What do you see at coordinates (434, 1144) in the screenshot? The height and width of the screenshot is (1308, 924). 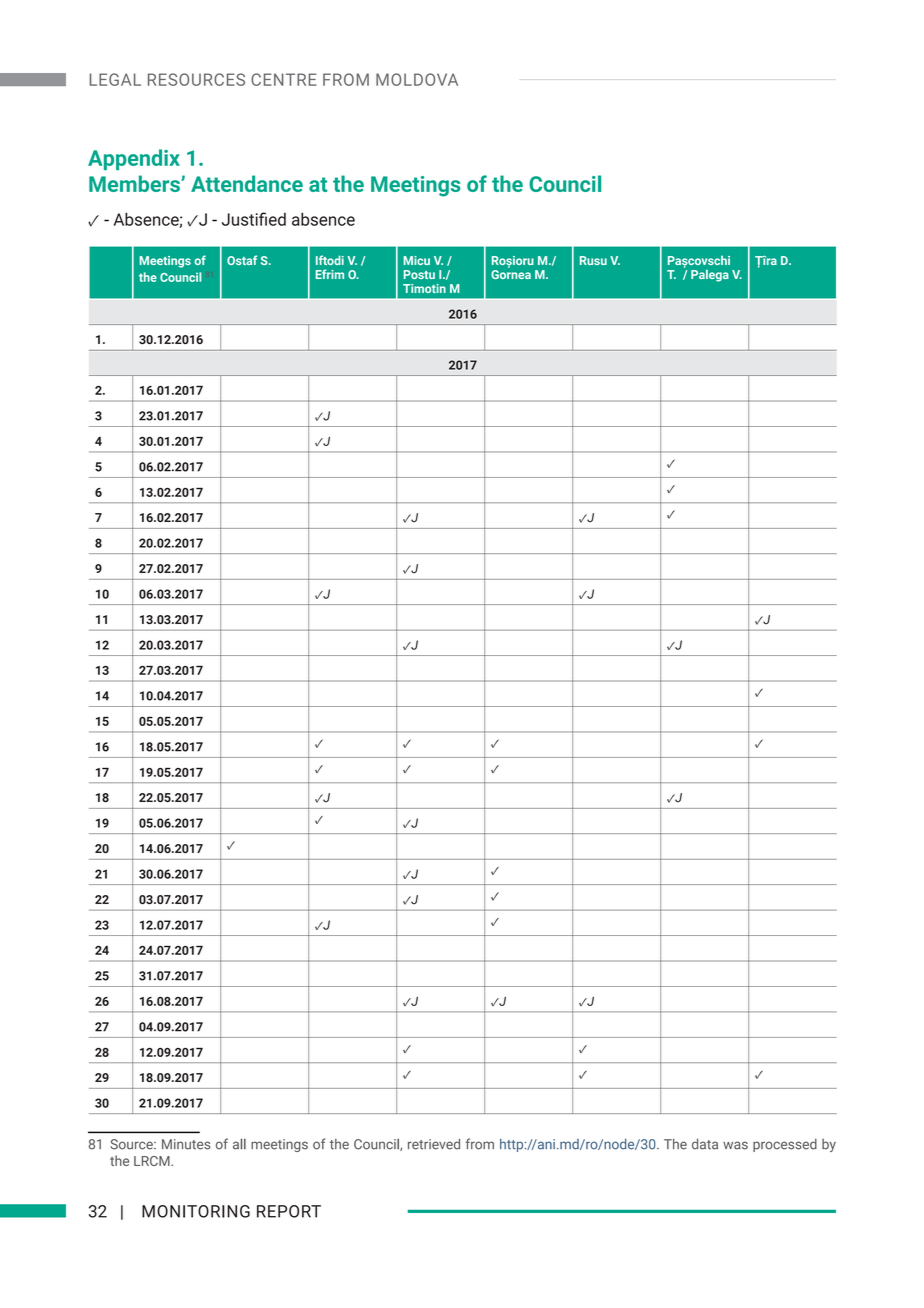 I see `retrieved` at bounding box center [434, 1144].
